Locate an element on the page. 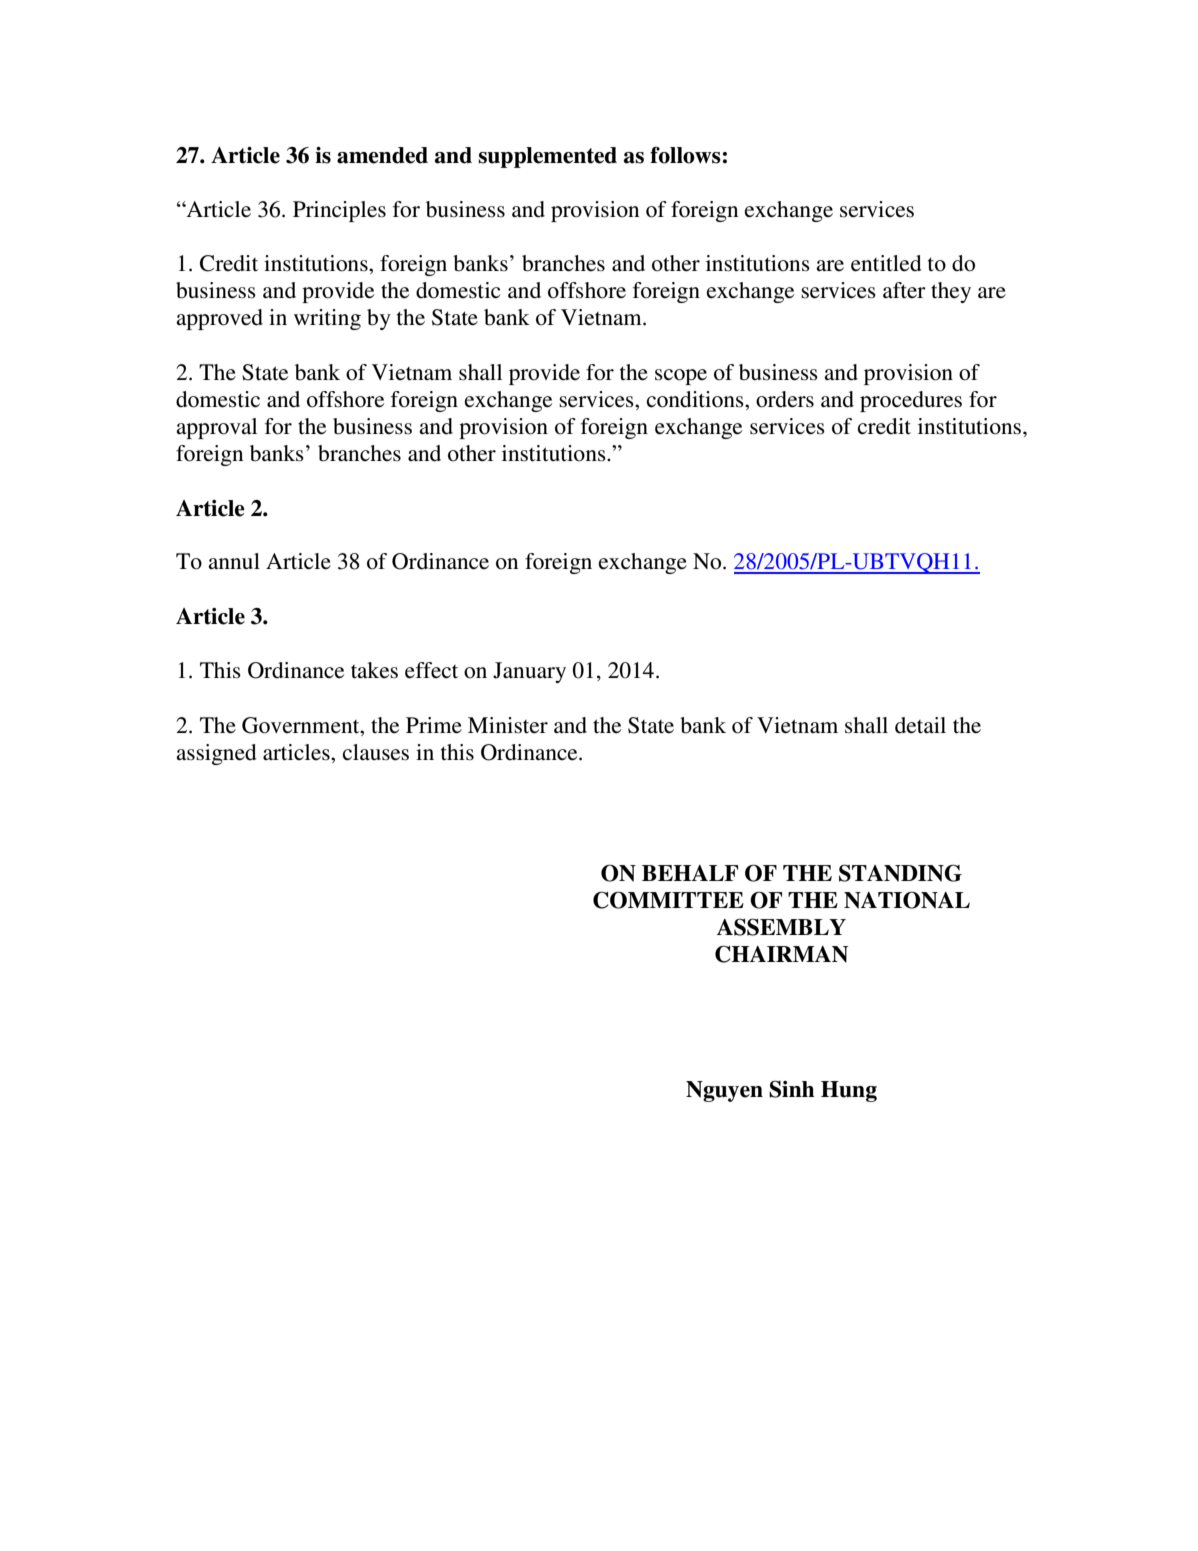 Image resolution: width=1198 pixels, height=1551 pixels. entitled is located at coordinates (886, 263).
